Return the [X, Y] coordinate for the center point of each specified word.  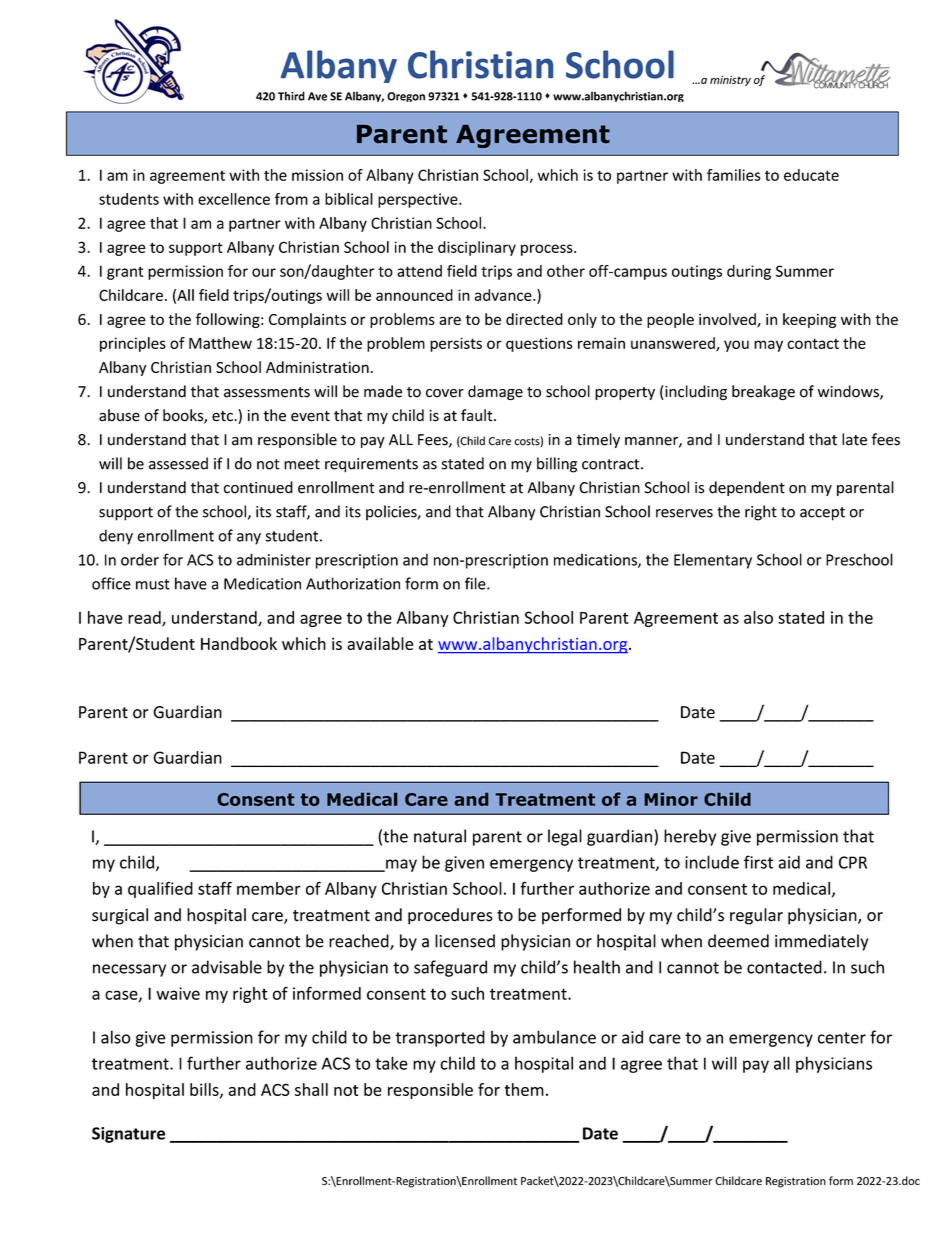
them [524, 1089]
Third [291, 96]
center [842, 1038]
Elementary [713, 561]
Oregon [406, 97]
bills [205, 1090]
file [476, 583]
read [145, 618]
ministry [730, 80]
